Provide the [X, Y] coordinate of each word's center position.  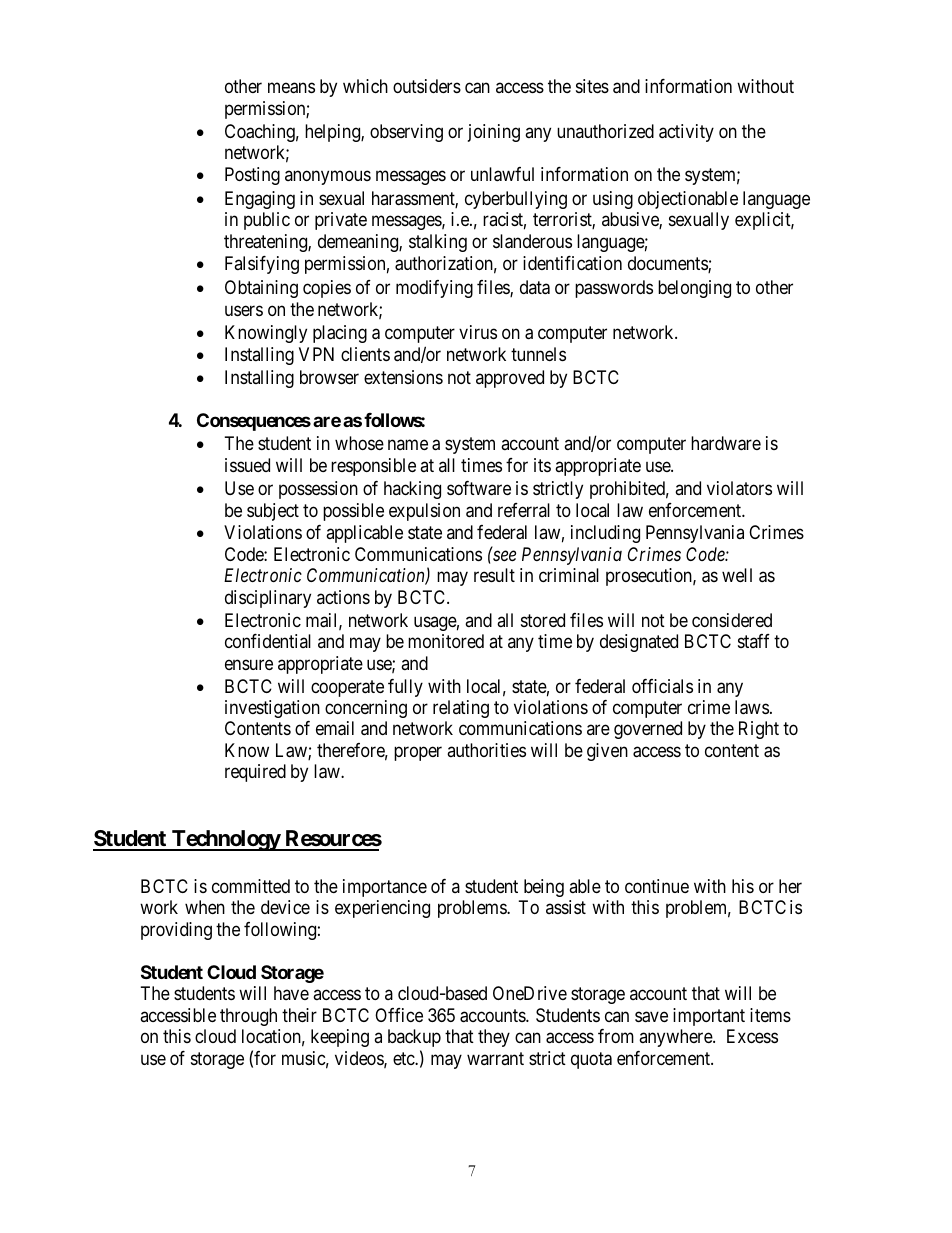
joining [494, 133]
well [737, 575]
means [291, 88]
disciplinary [268, 599]
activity [686, 133]
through [248, 1017]
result [494, 575]
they [494, 1038]
